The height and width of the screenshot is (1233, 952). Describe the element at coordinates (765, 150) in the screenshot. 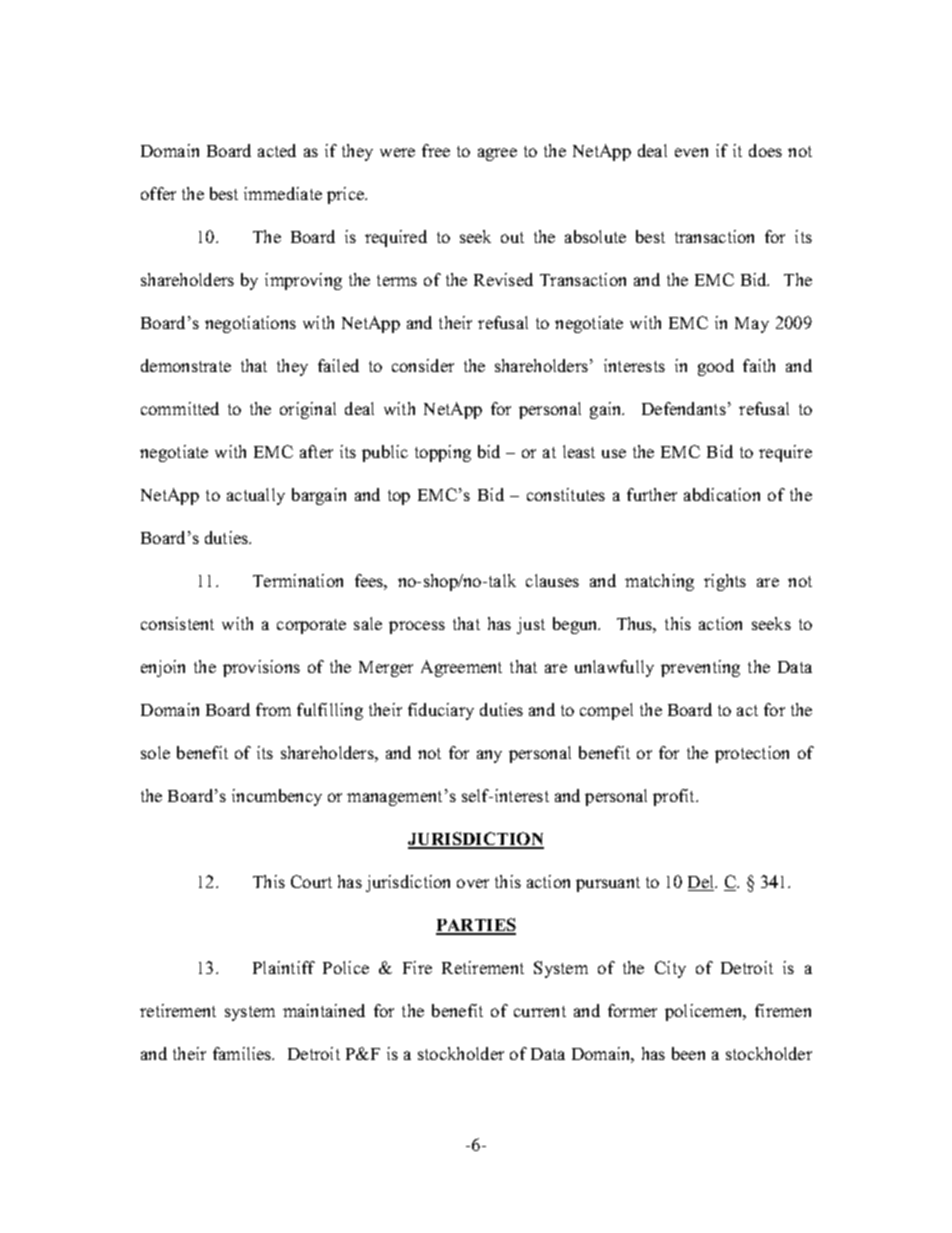

I see `does` at that location.
